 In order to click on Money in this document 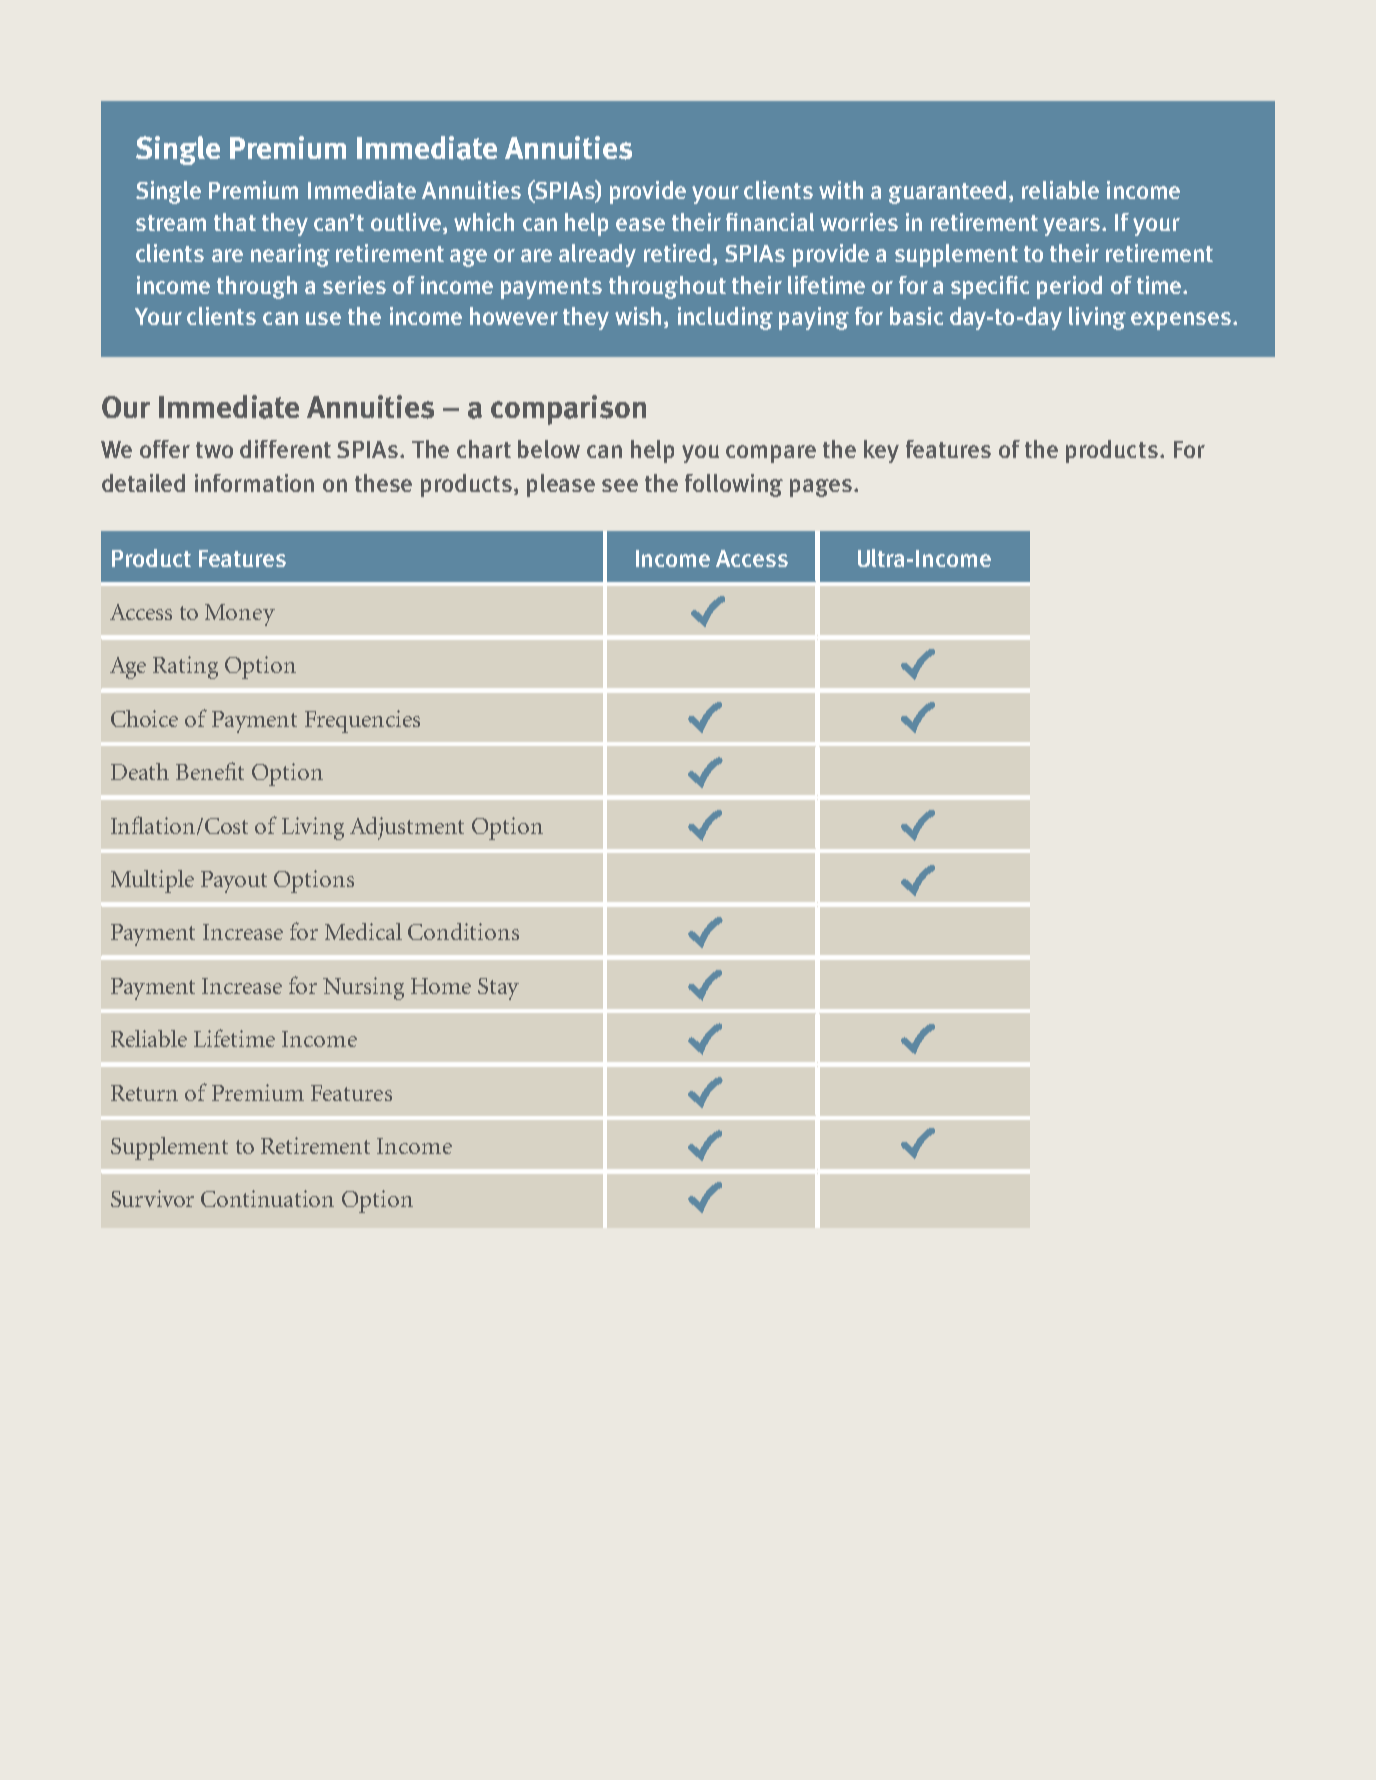, I will do `click(240, 615)`.
